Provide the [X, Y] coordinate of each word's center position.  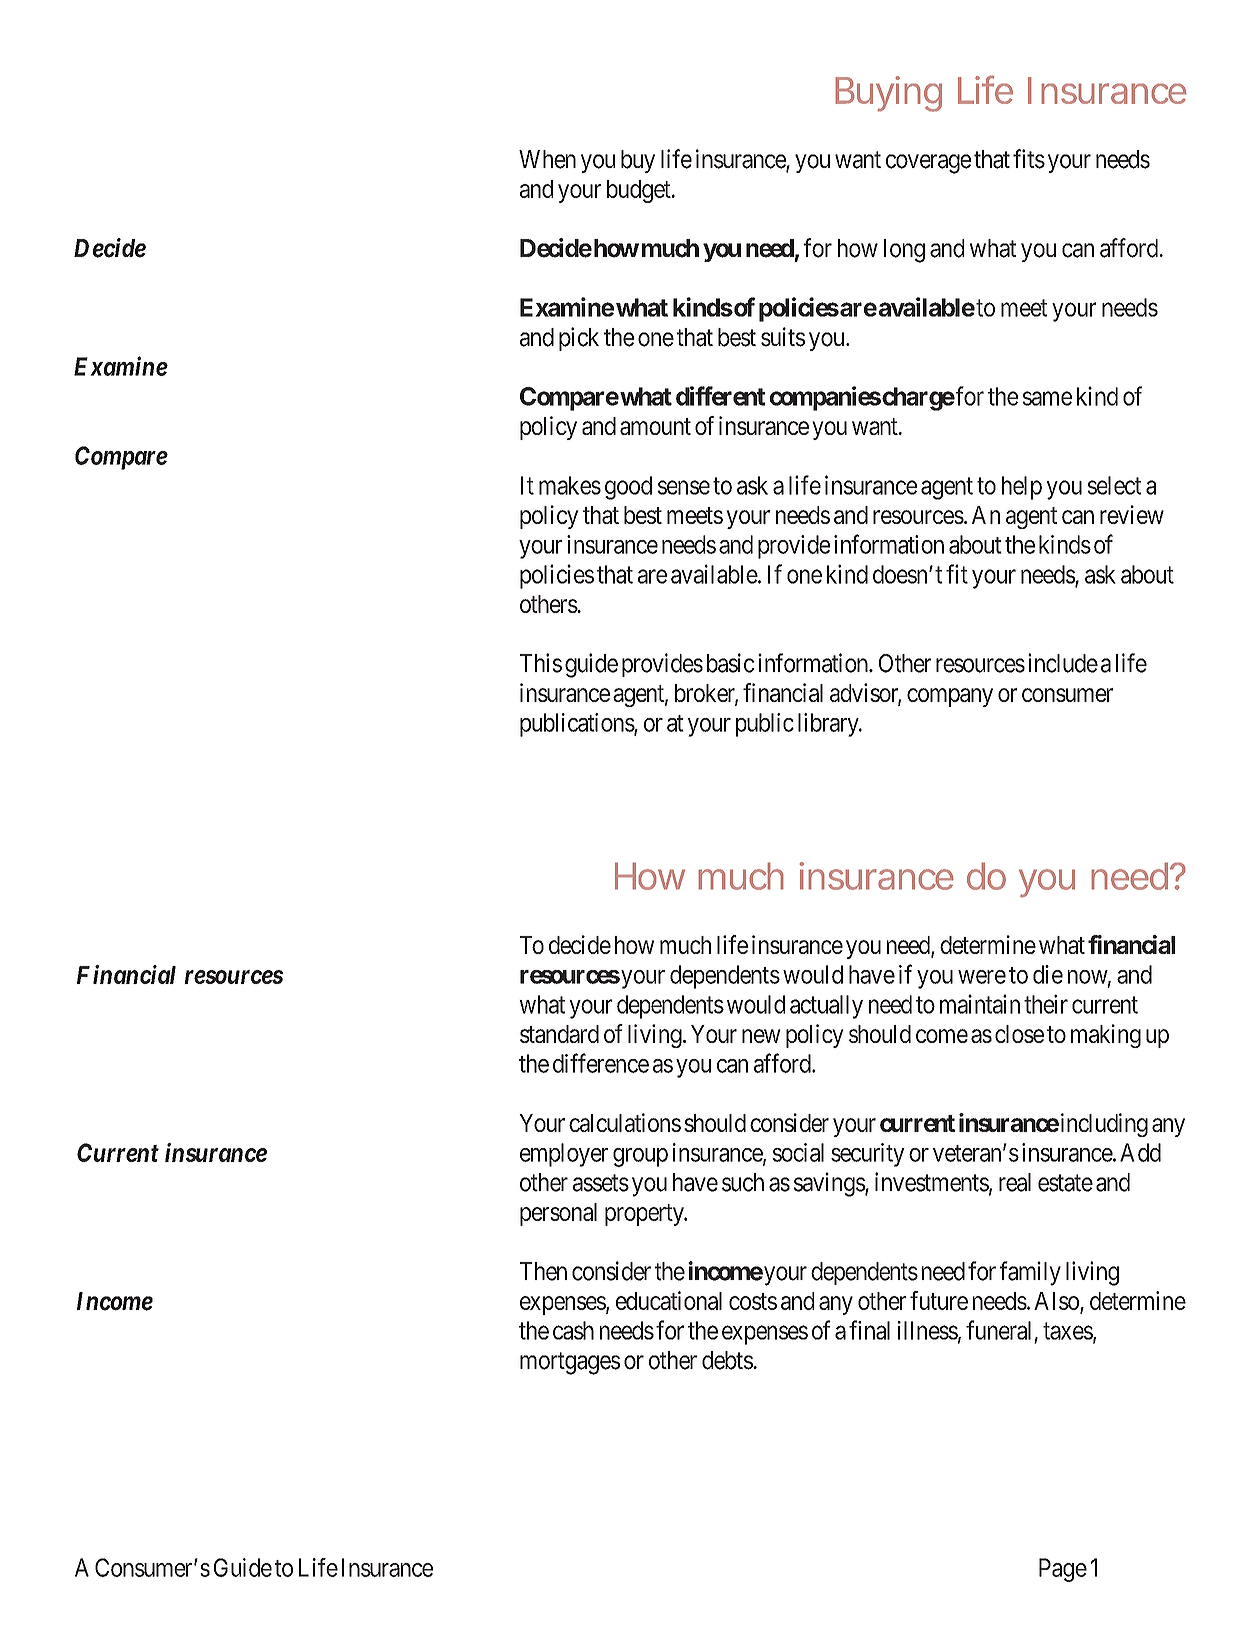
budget [640, 191]
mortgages [570, 1363]
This [541, 663]
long [904, 251]
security [868, 1155]
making [1106, 1036]
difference [601, 1063]
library [829, 725]
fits [1029, 159]
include [1063, 663]
